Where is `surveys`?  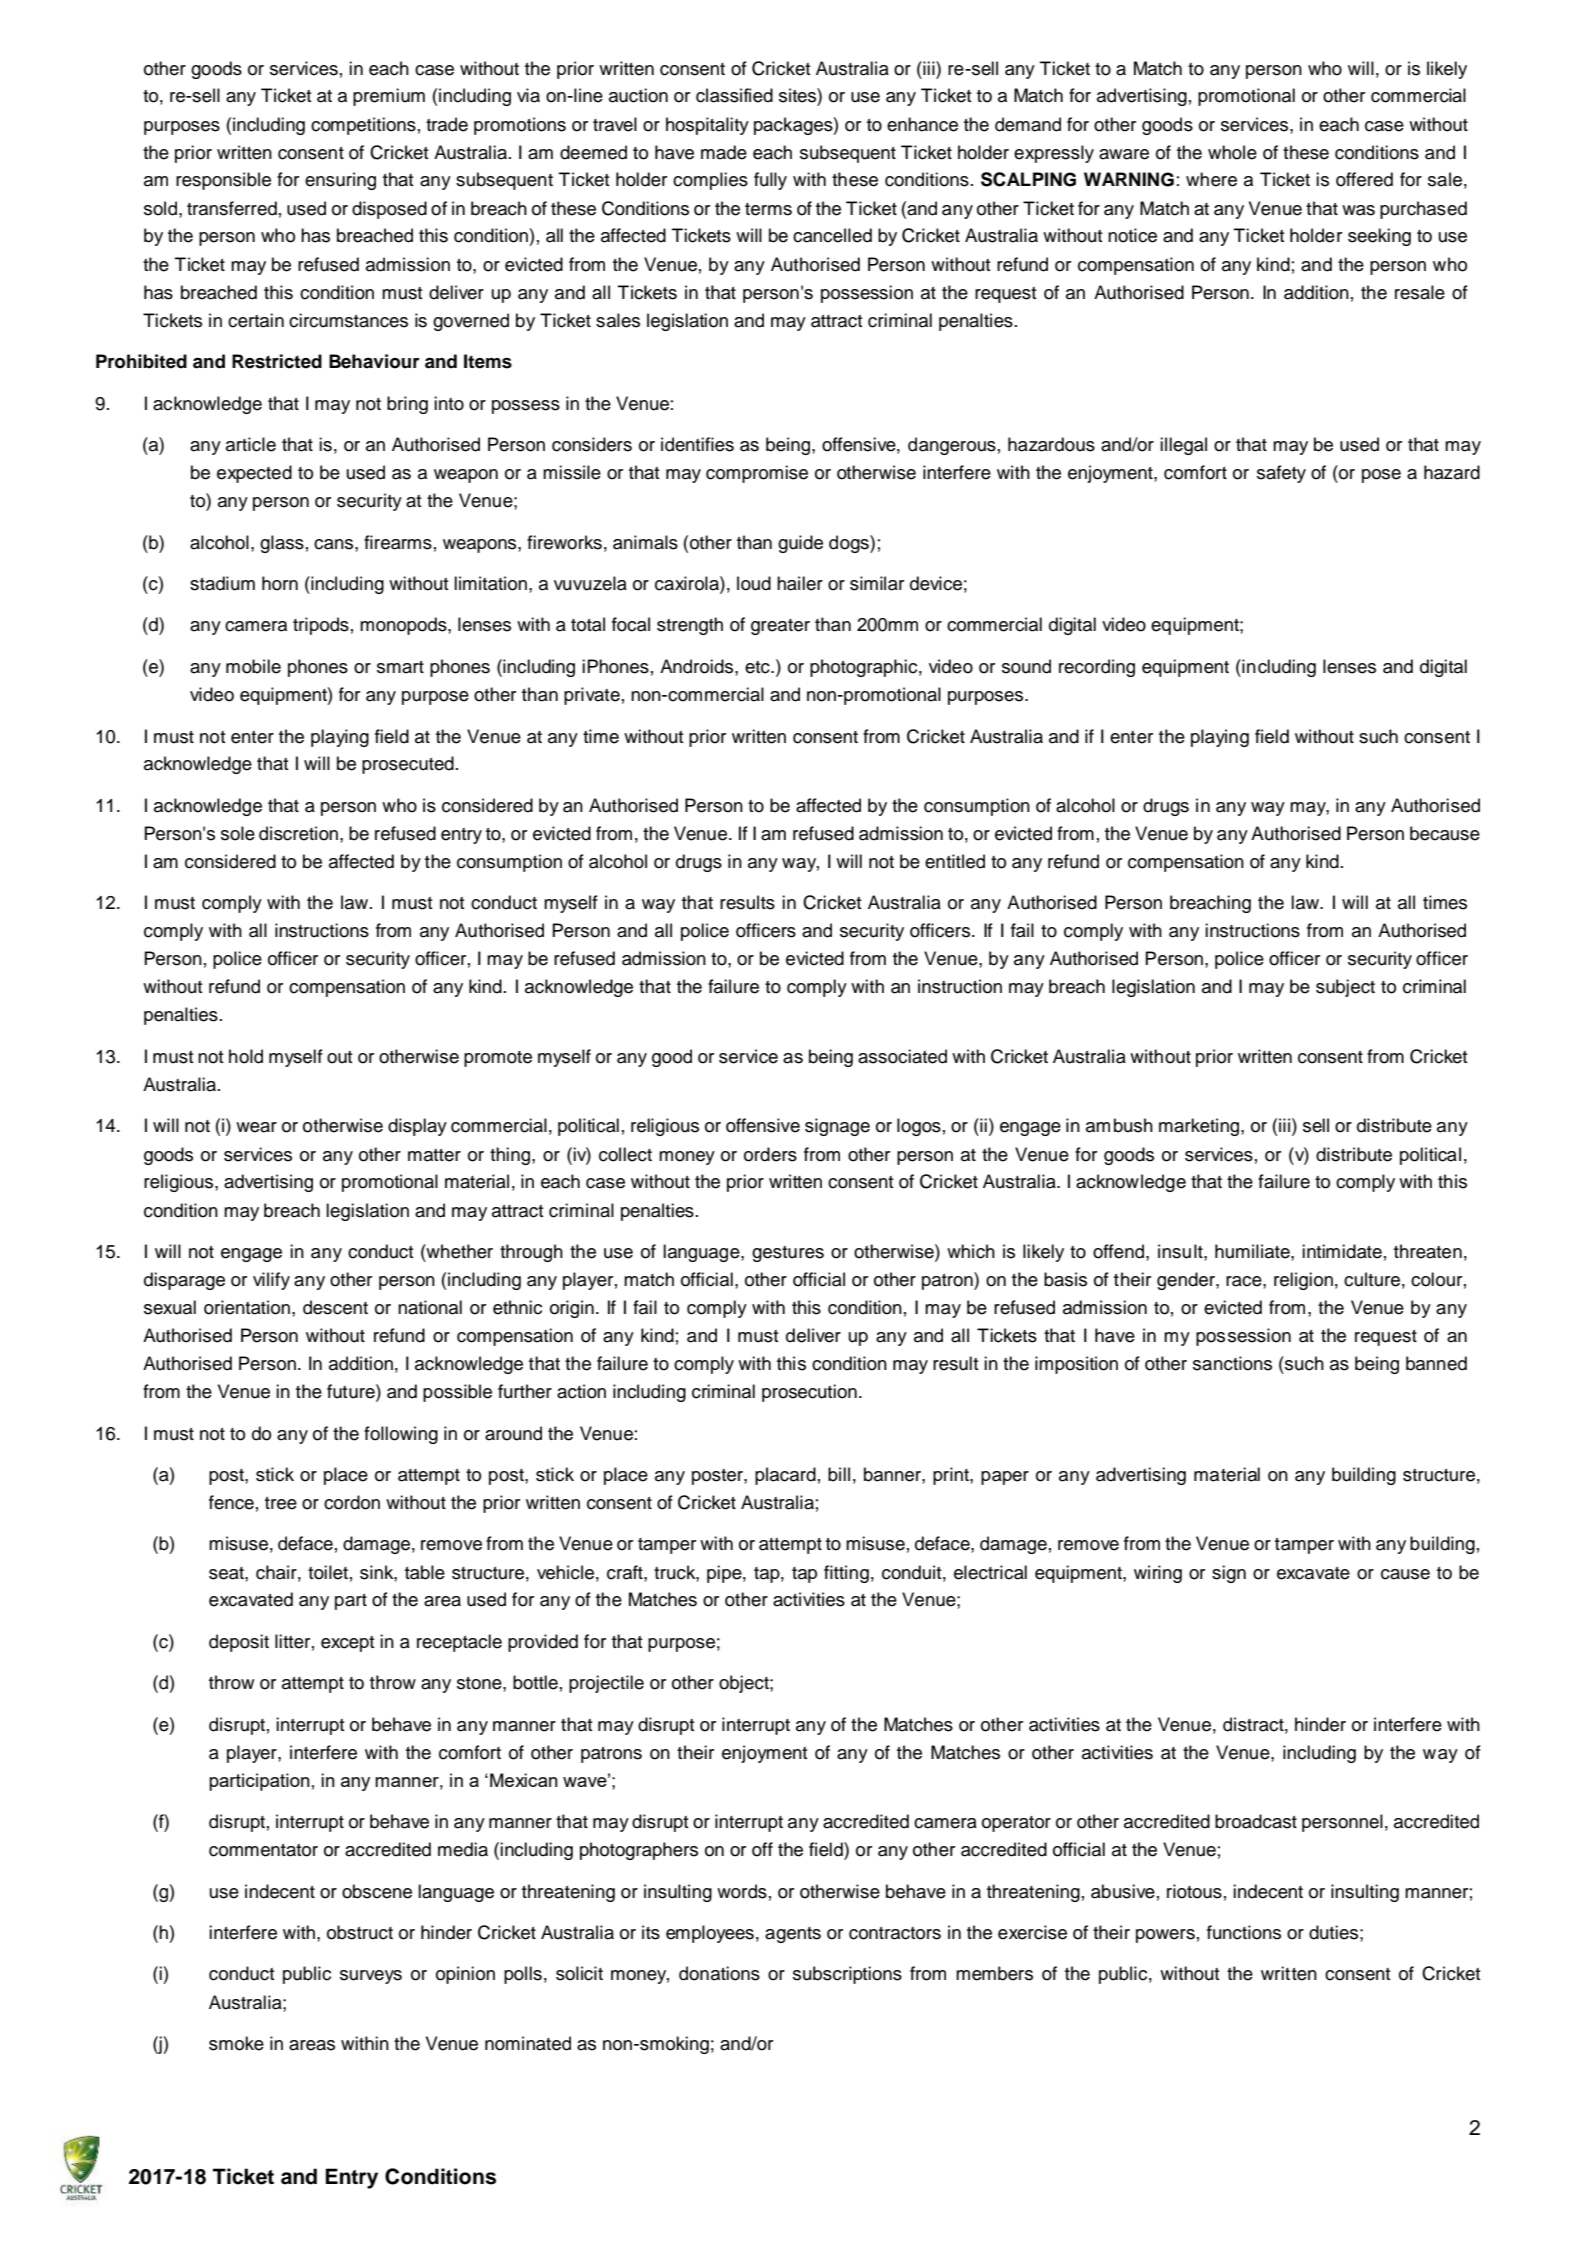 surveys is located at coordinates (371, 1977).
